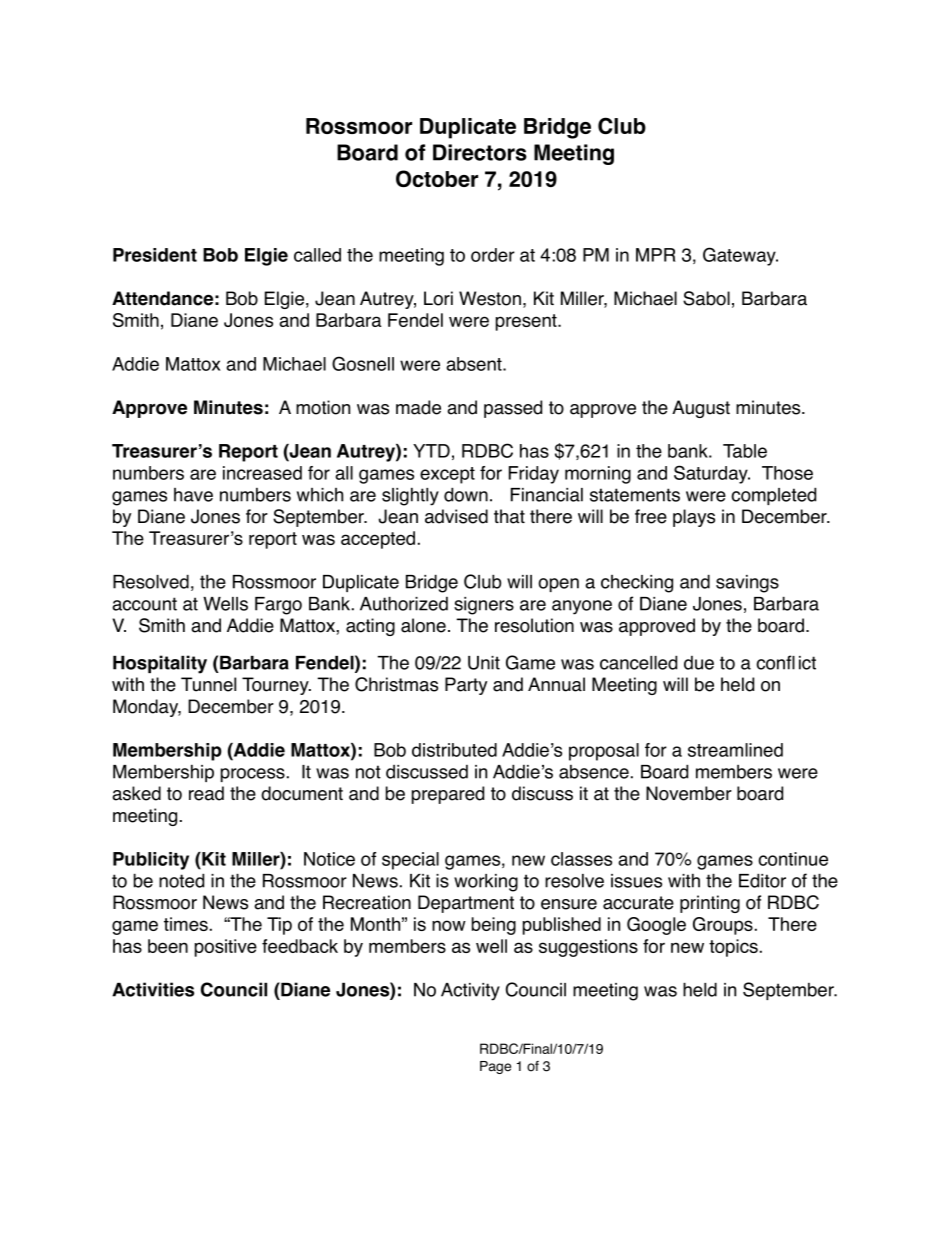  What do you see at coordinates (437, 178) in the document?
I see `October` at bounding box center [437, 178].
